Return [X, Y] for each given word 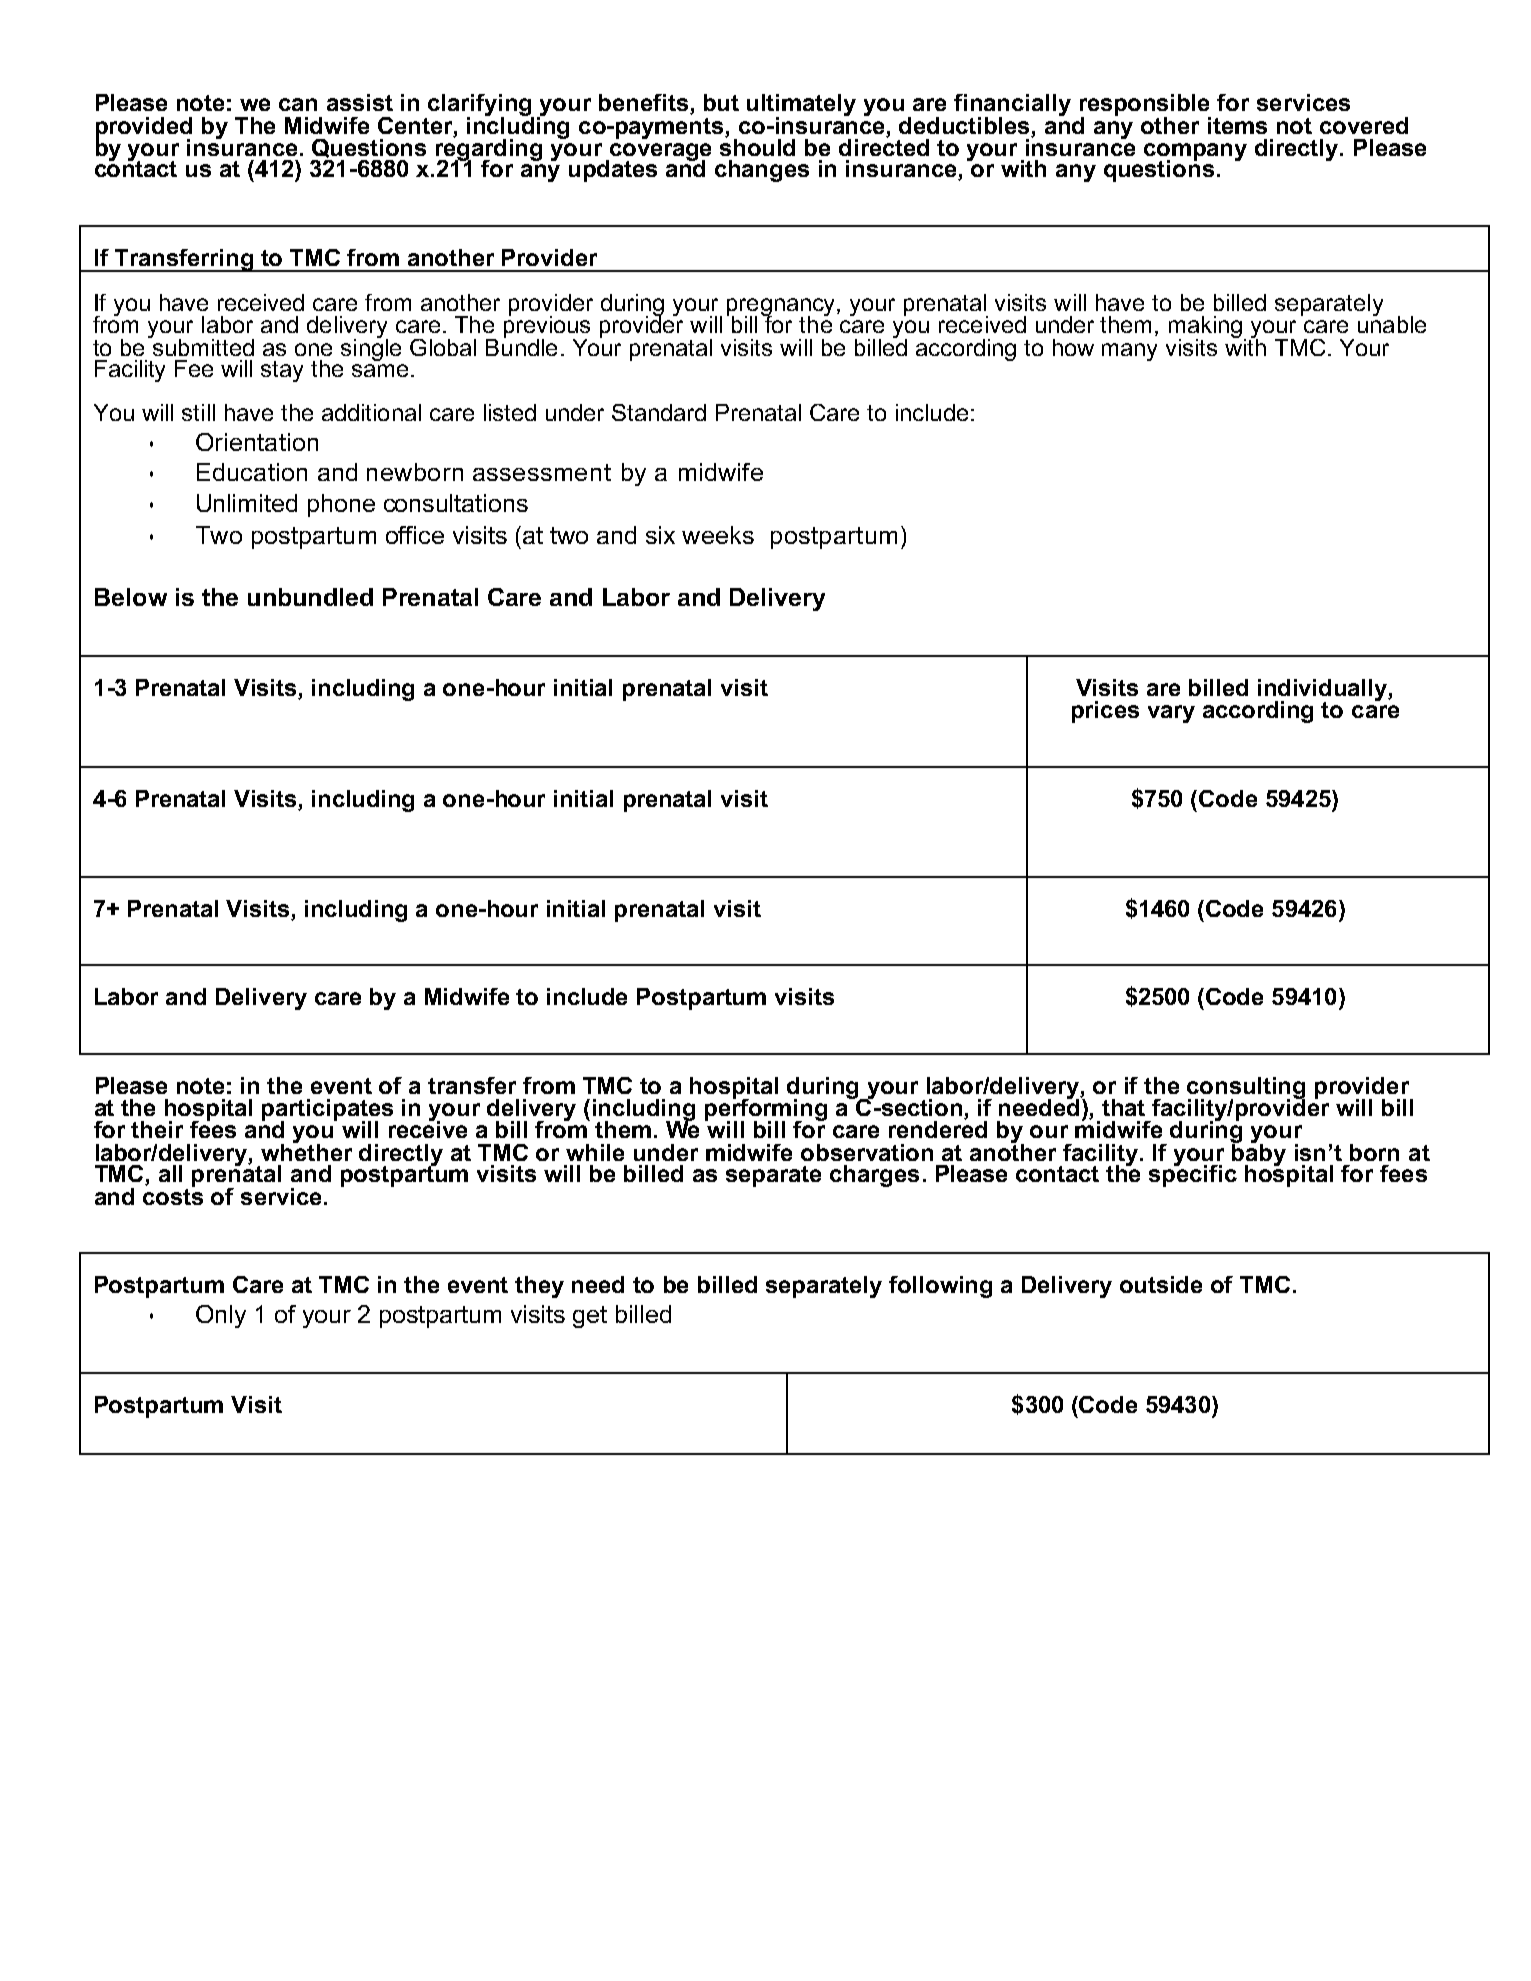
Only [221, 1316]
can [298, 104]
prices [1105, 712]
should [757, 146]
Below [131, 597]
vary [1171, 714]
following [940, 1287]
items [1237, 125]
